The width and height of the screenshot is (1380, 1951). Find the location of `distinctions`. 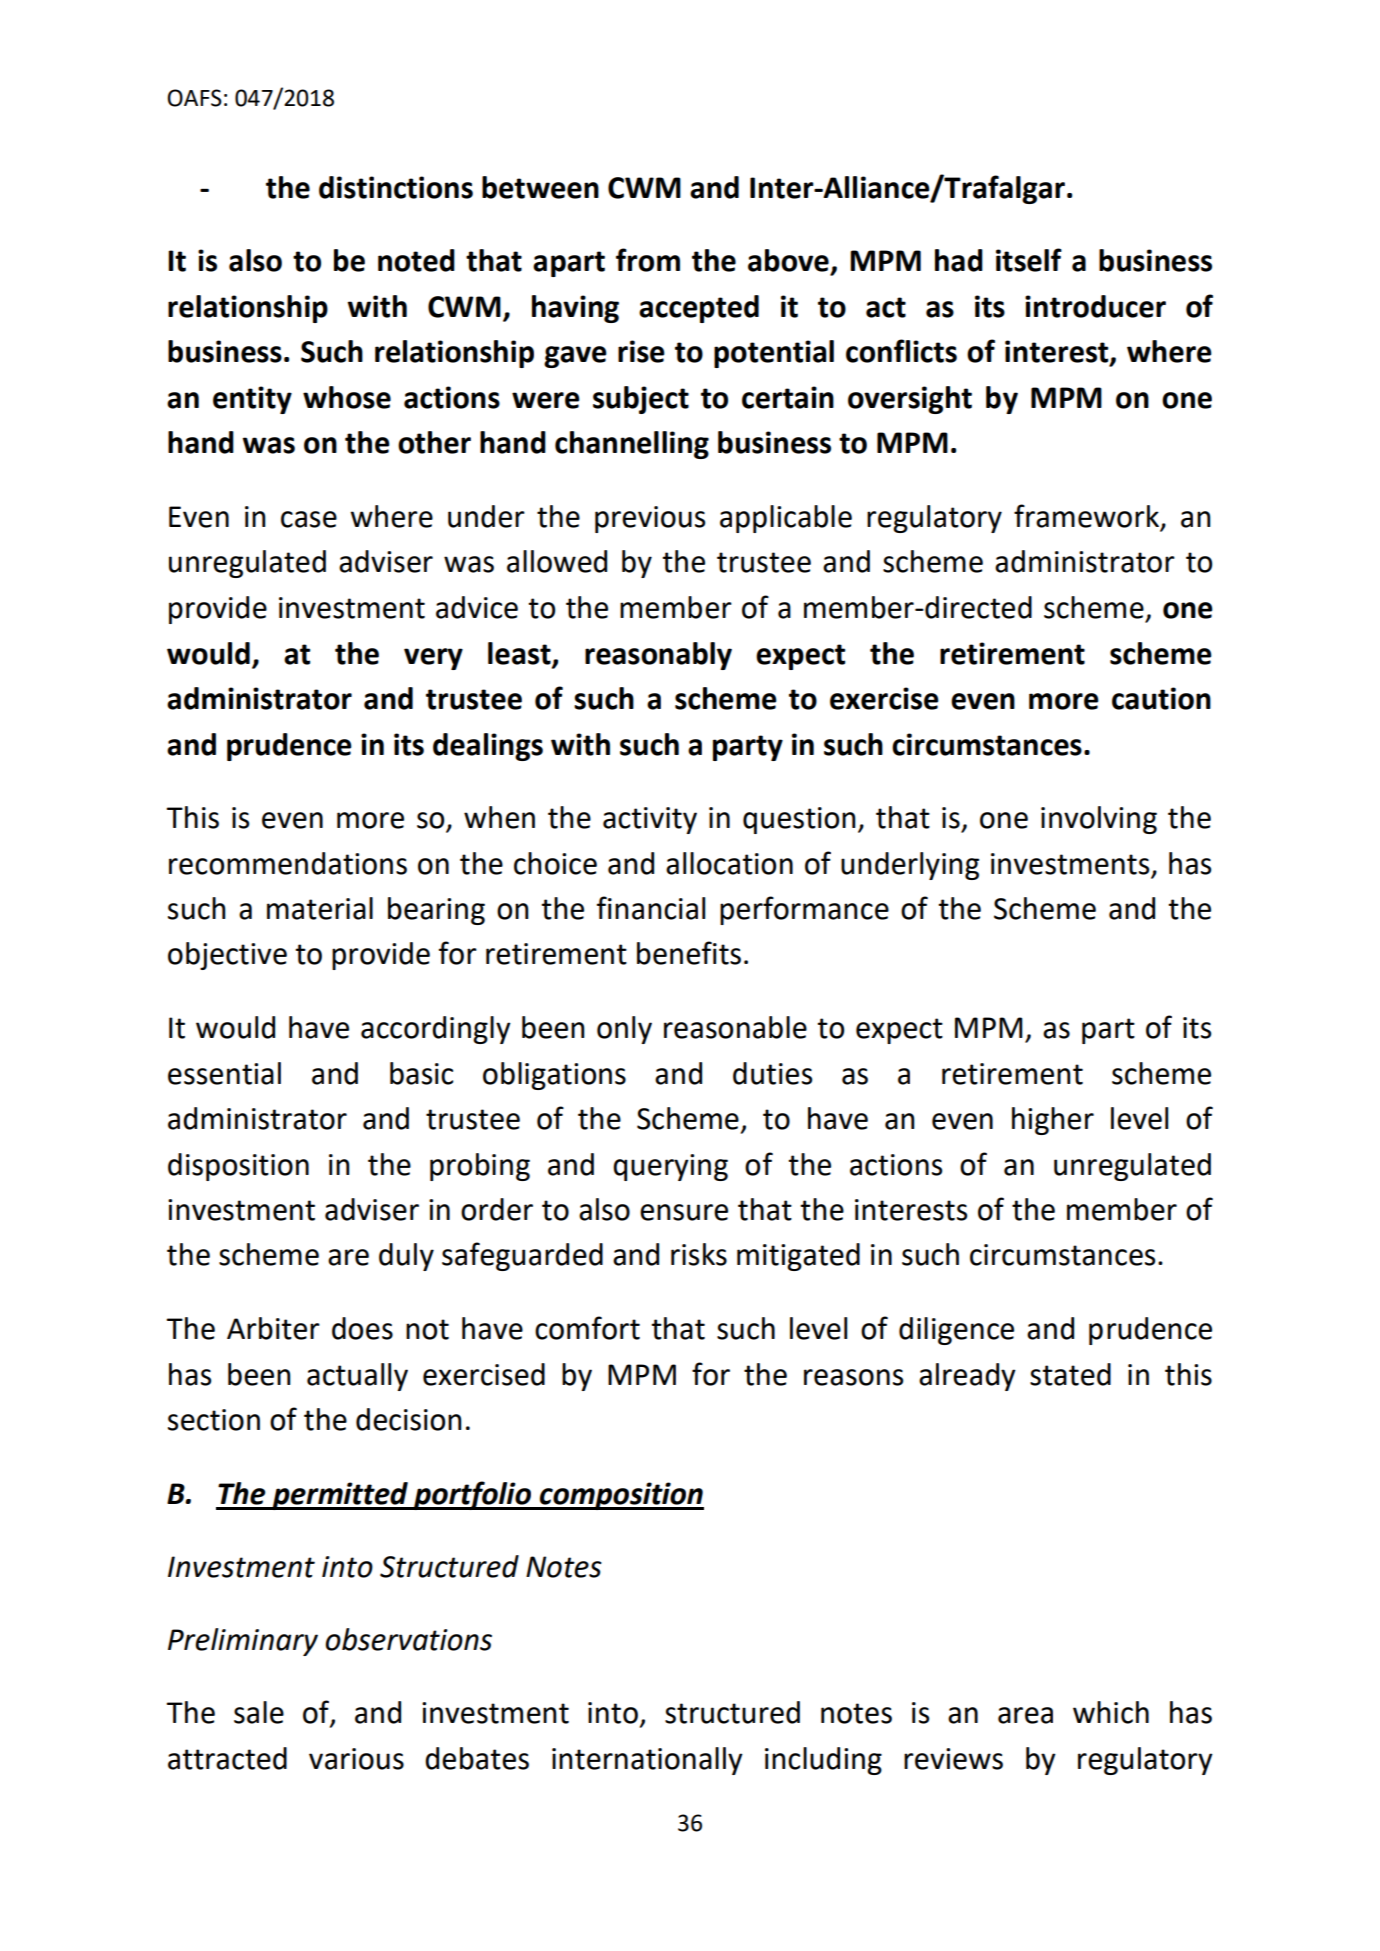

distinctions is located at coordinates (396, 187).
